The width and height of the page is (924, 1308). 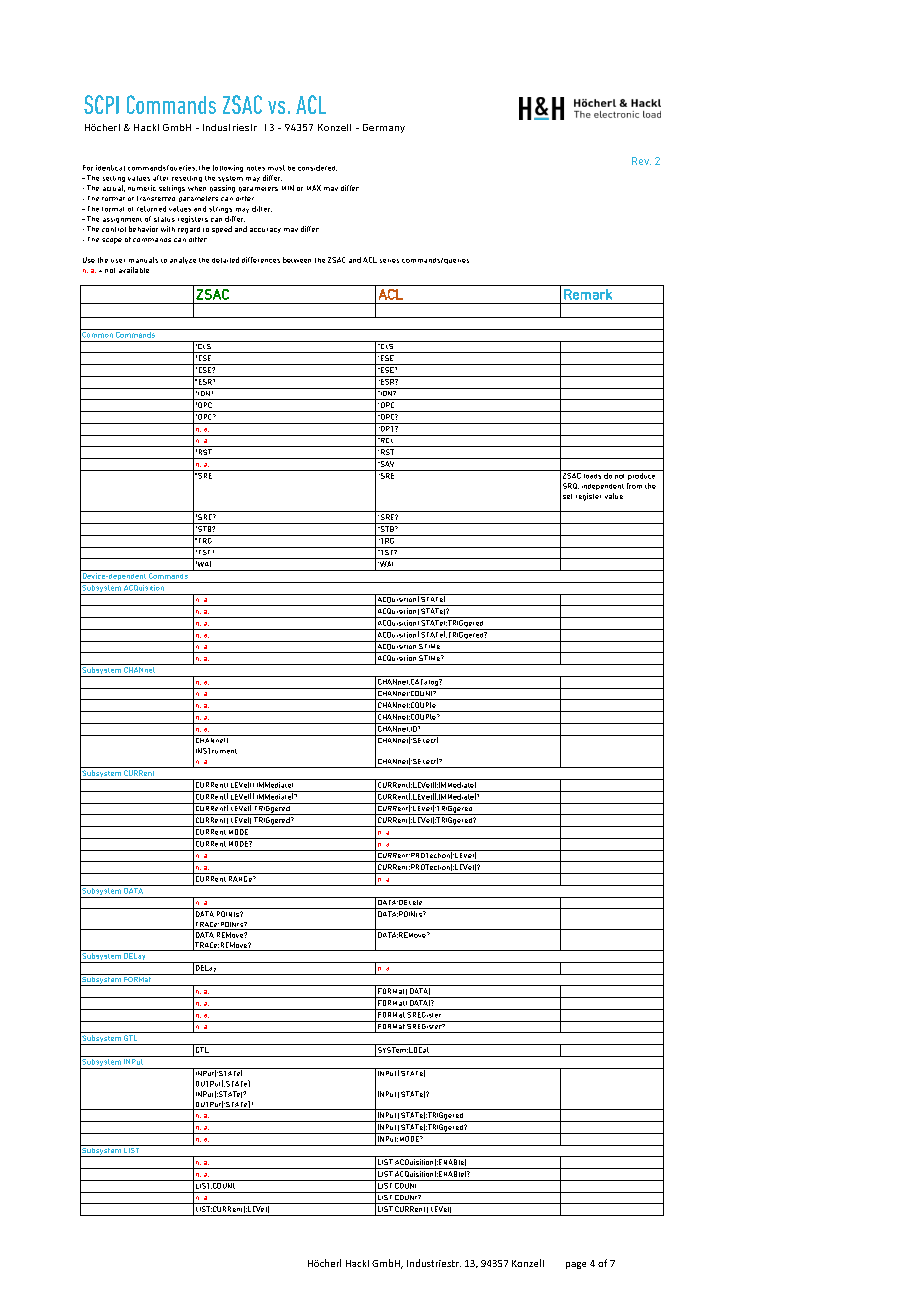 What do you see at coordinates (384, 128) in the page?
I see `Germany` at bounding box center [384, 128].
